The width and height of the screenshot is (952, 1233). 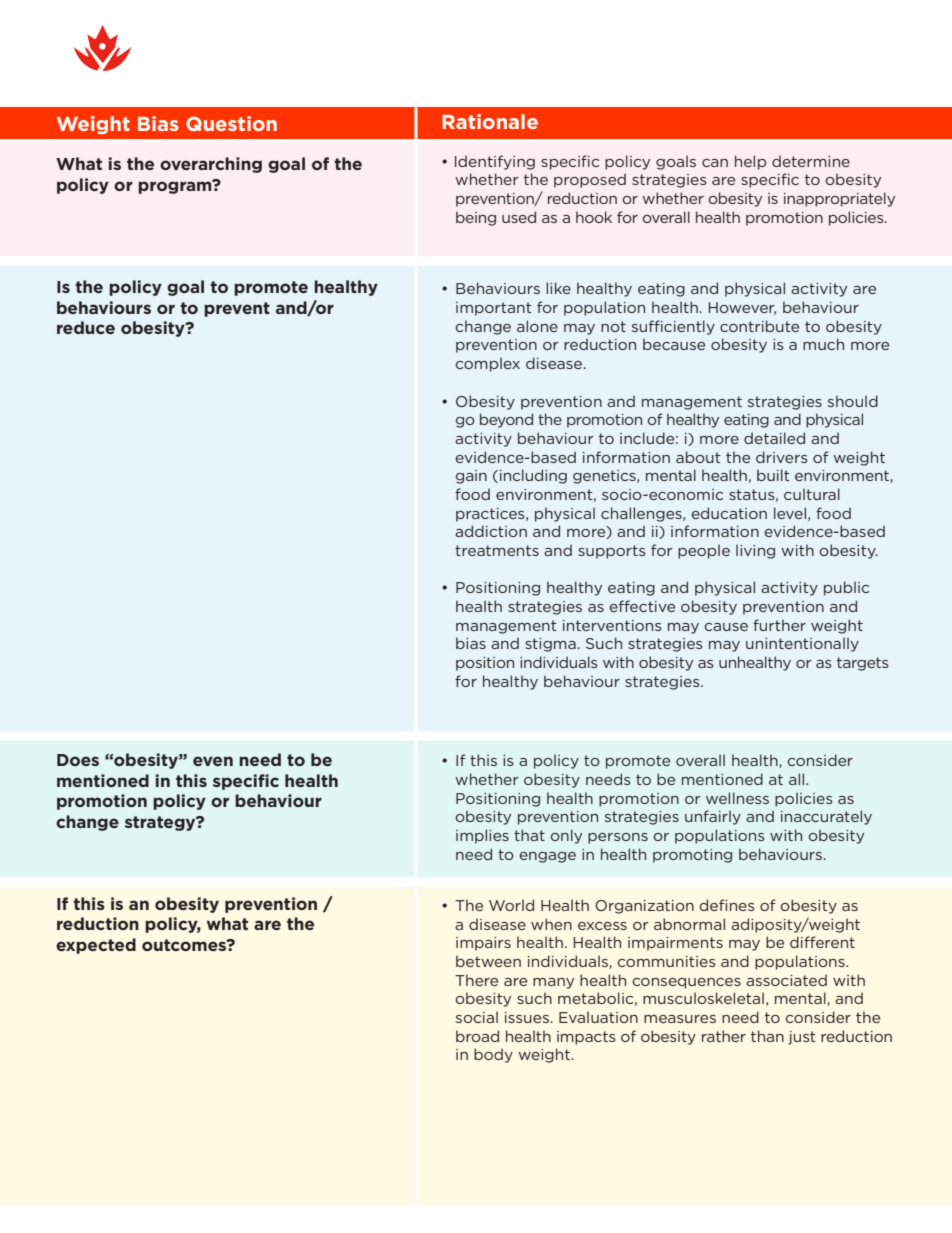 What do you see at coordinates (211, 165) in the screenshot?
I see `overarching` at bounding box center [211, 165].
